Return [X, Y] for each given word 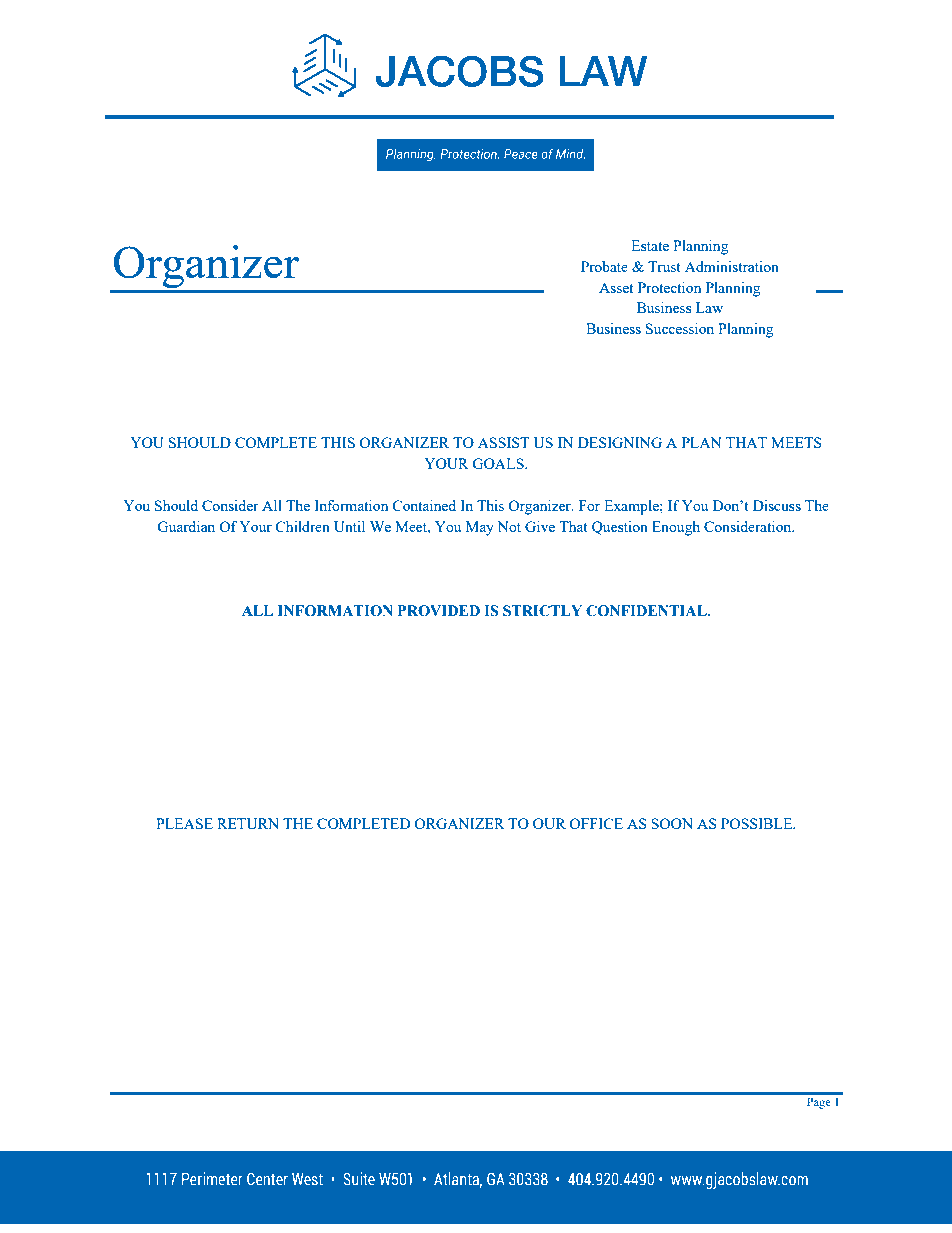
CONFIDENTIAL [647, 611]
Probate [604, 266]
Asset [616, 287]
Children [302, 526]
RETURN [248, 823]
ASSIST [504, 442]
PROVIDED [439, 611]
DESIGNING [620, 442]
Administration [732, 266]
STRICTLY [542, 611]
